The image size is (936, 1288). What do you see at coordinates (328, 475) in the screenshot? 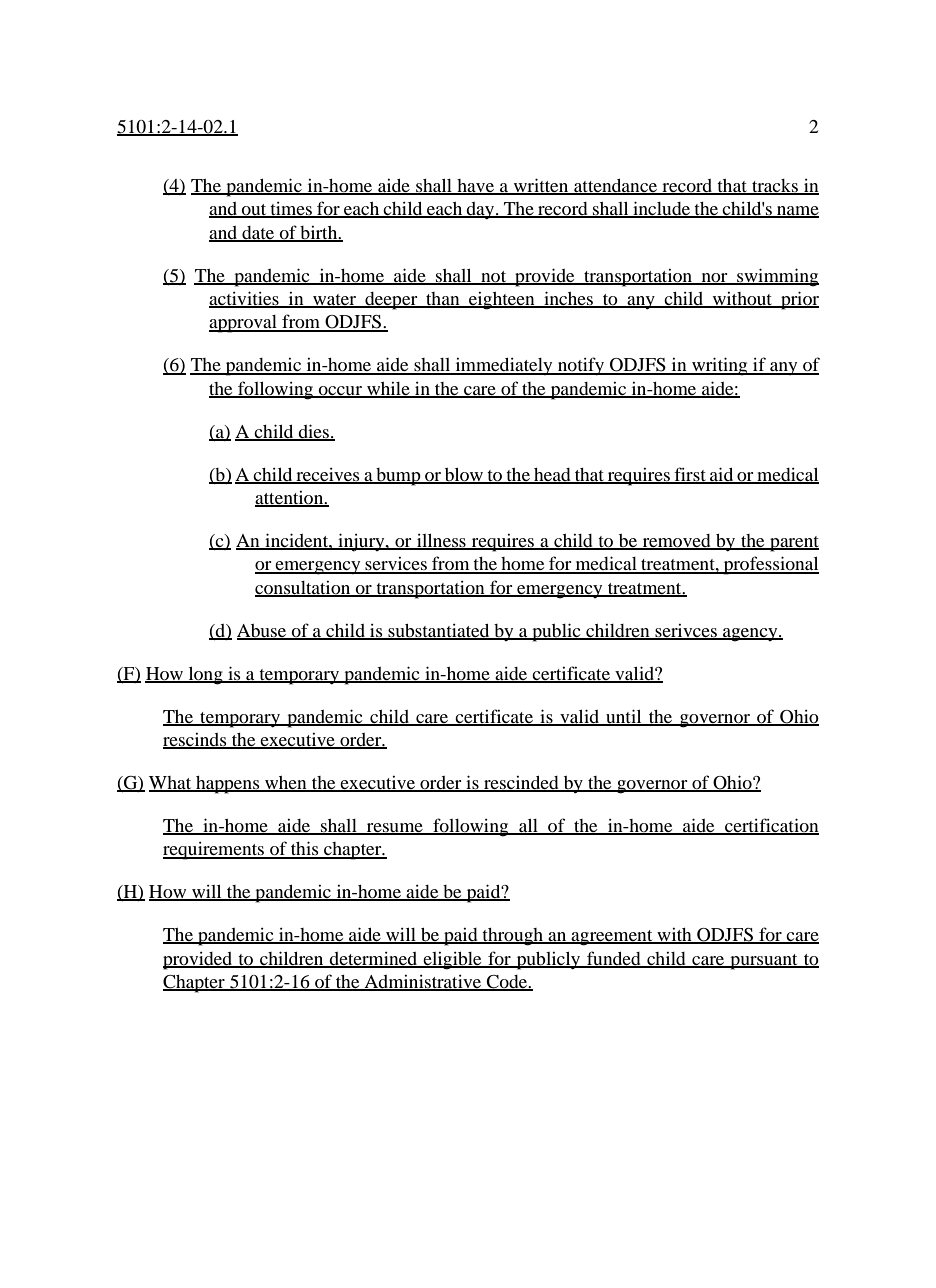
I see `receives` at bounding box center [328, 475].
